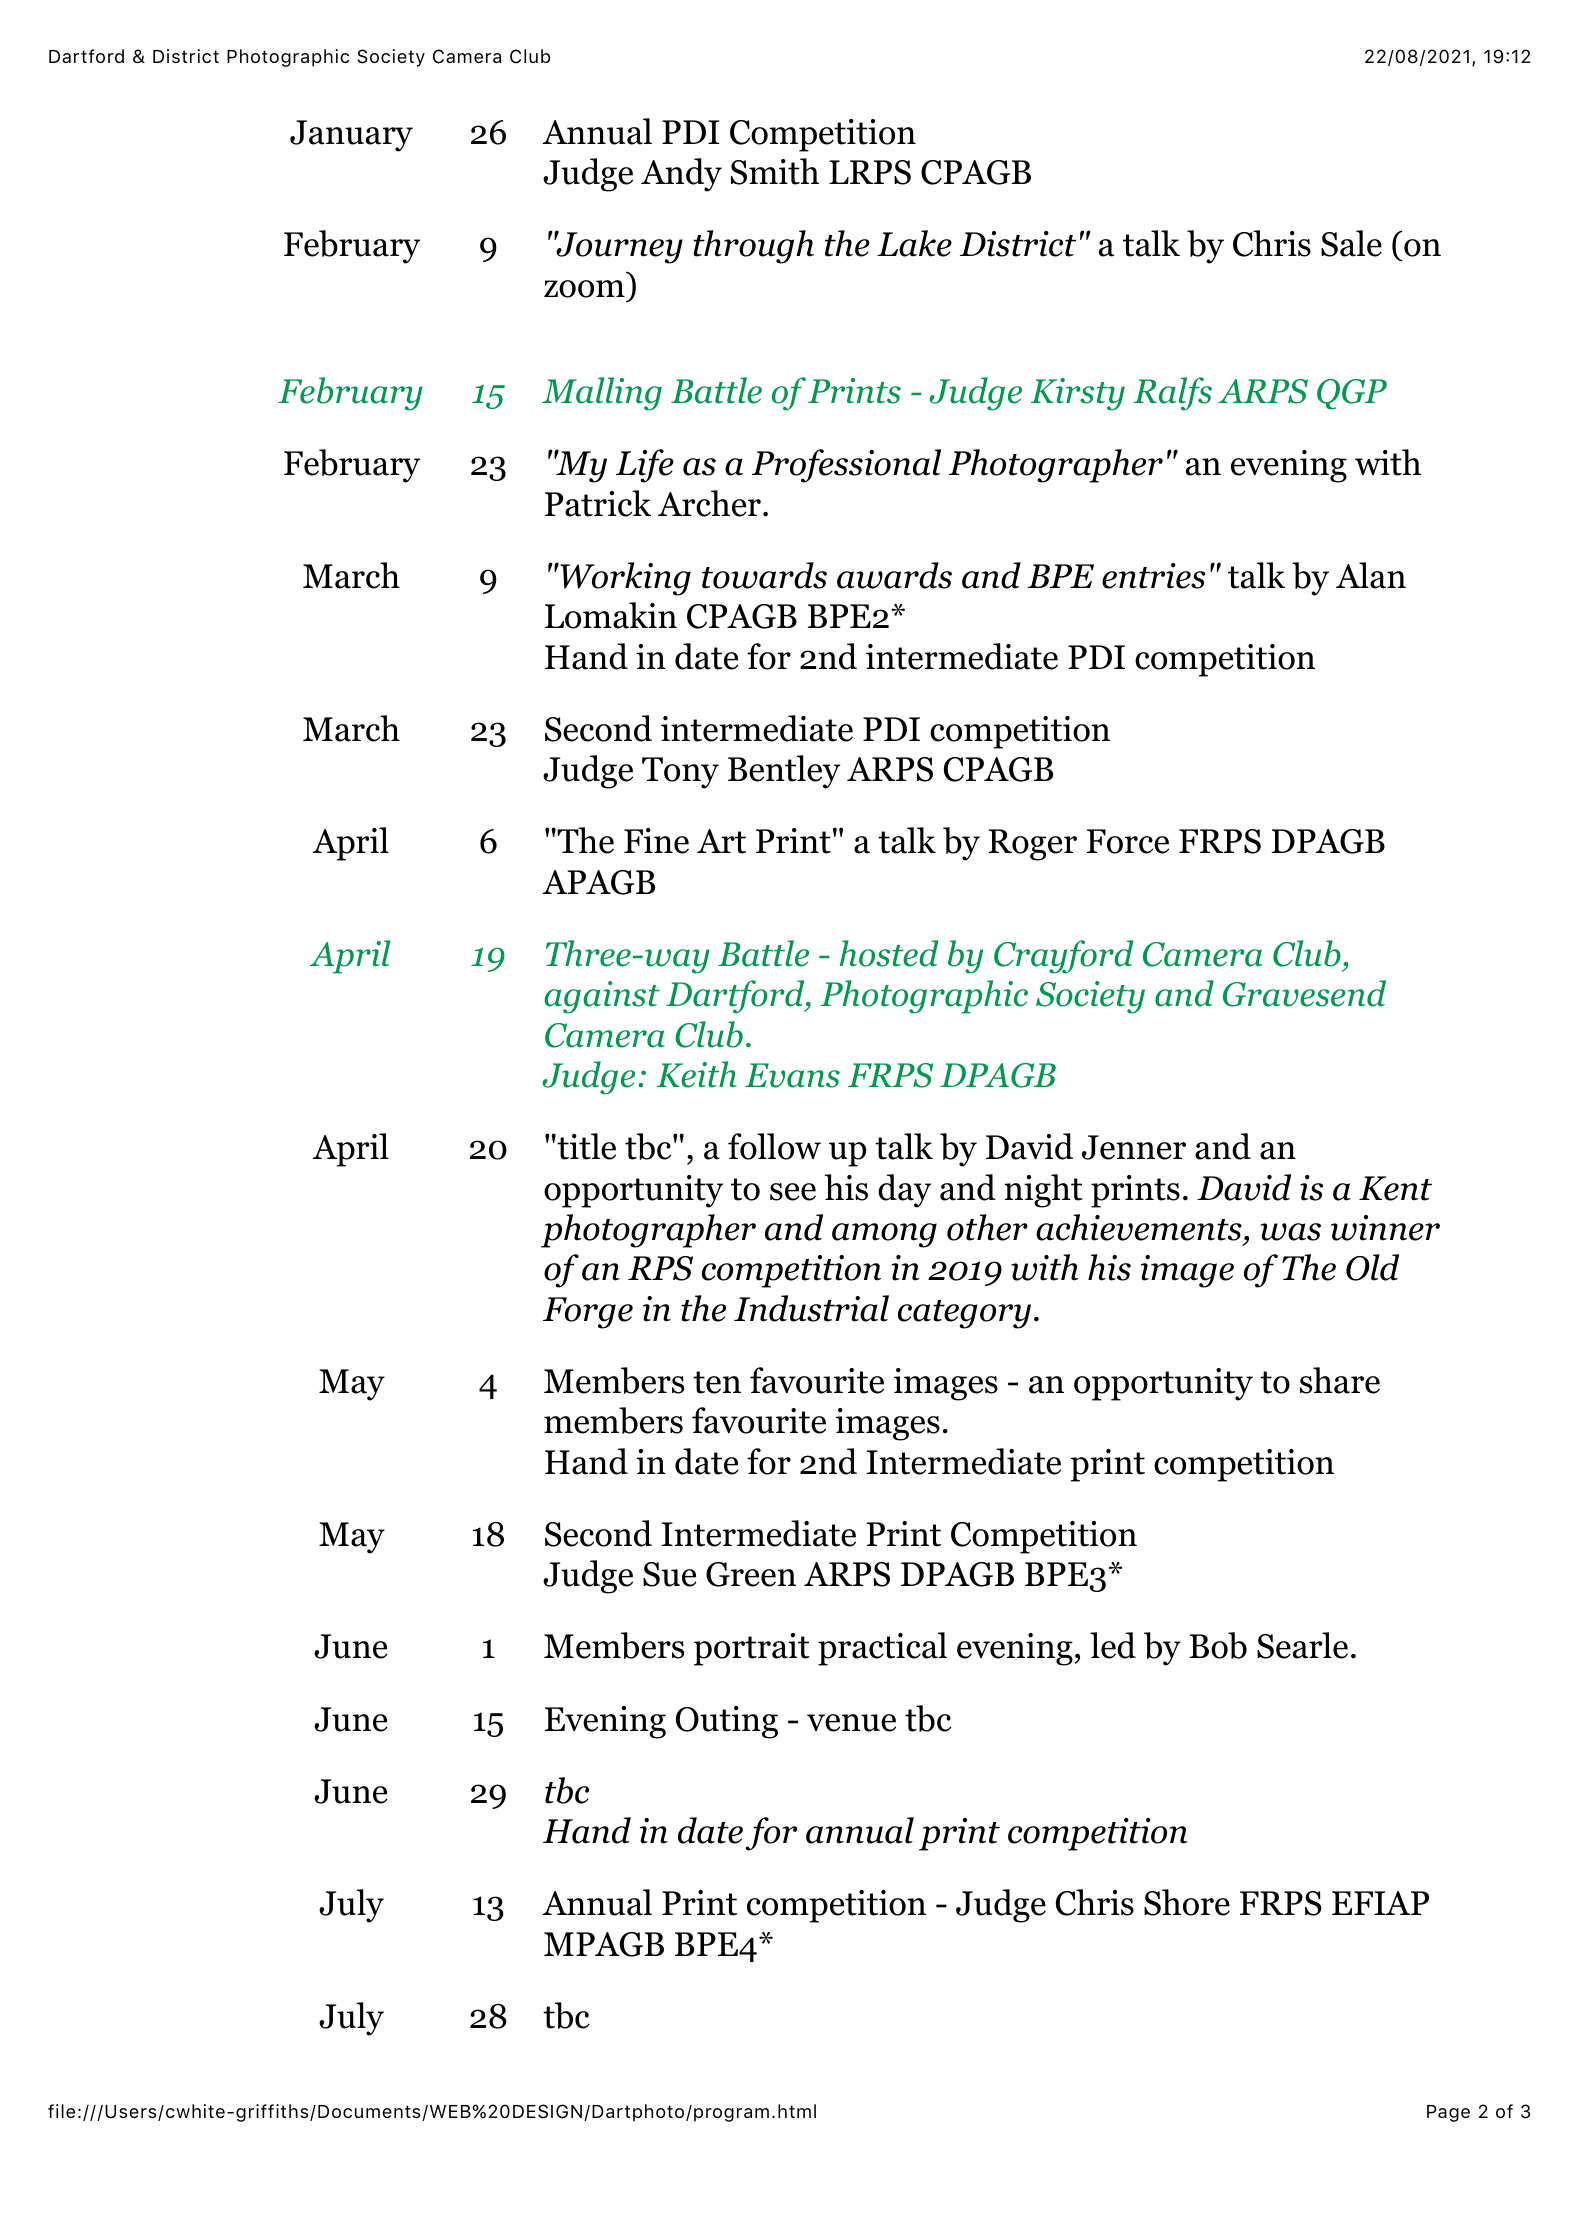  I want to click on Lake, so click(914, 243).
